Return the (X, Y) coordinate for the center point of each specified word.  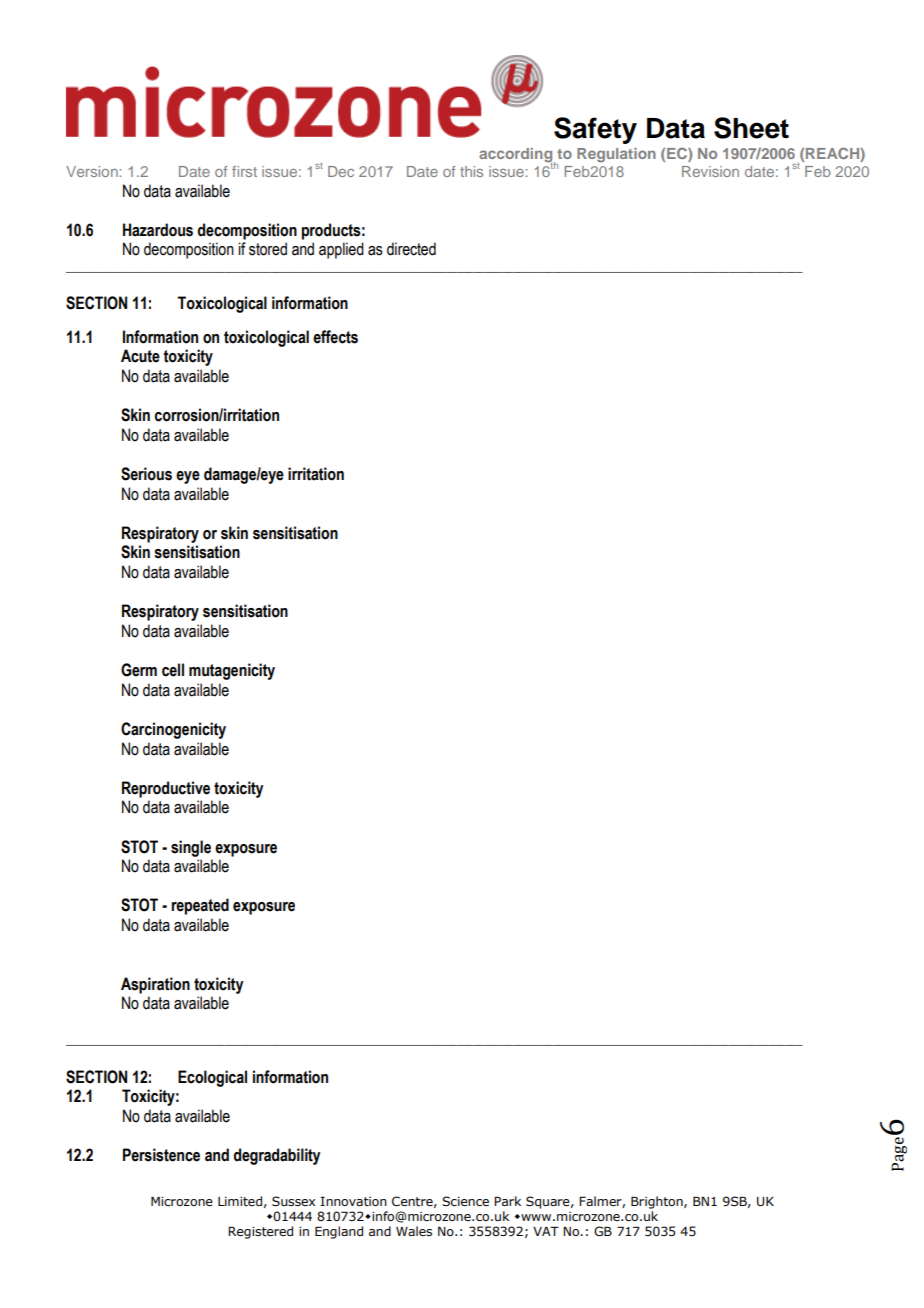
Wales (414, 1231)
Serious (146, 474)
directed (411, 249)
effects (335, 337)
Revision (710, 171)
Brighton (658, 1202)
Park (507, 1201)
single (191, 848)
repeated (200, 906)
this (471, 171)
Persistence (161, 1155)
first (244, 171)
